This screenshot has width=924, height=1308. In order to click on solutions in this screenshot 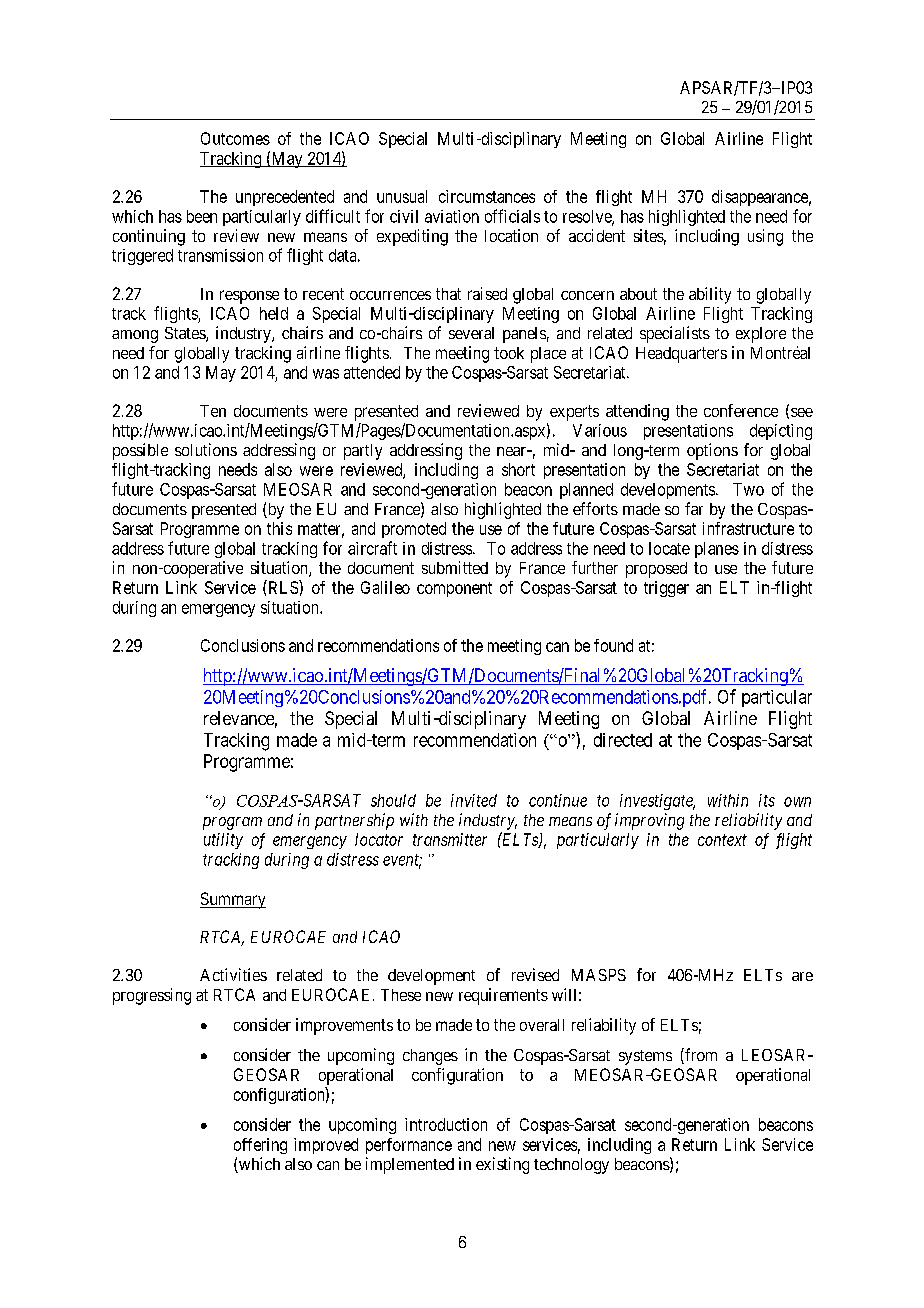, I will do `click(206, 449)`.
